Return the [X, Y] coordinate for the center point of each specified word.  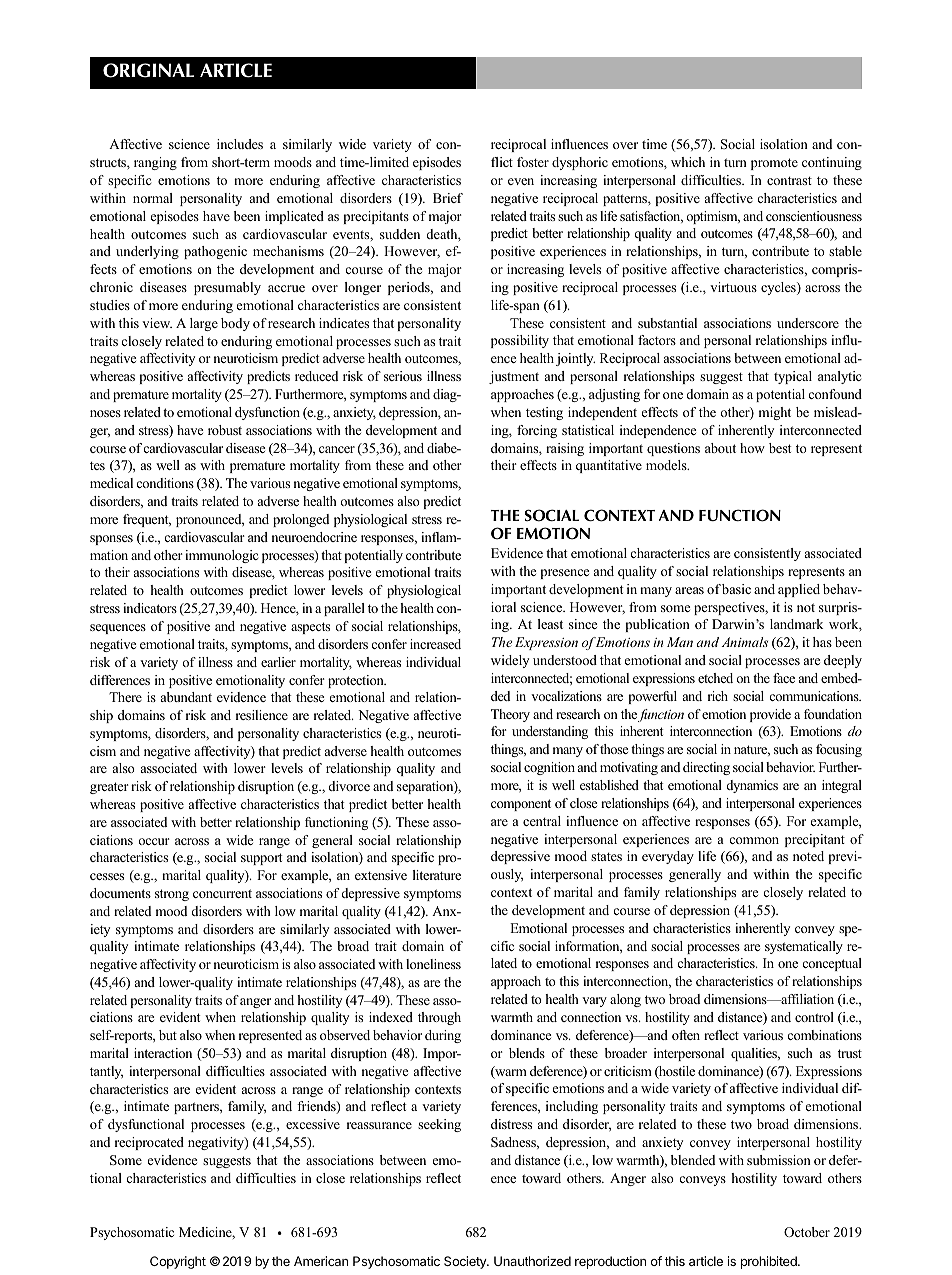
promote [774, 164]
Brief [448, 198]
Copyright [178, 1262]
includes [240, 144]
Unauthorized [532, 1261]
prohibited [770, 1262]
